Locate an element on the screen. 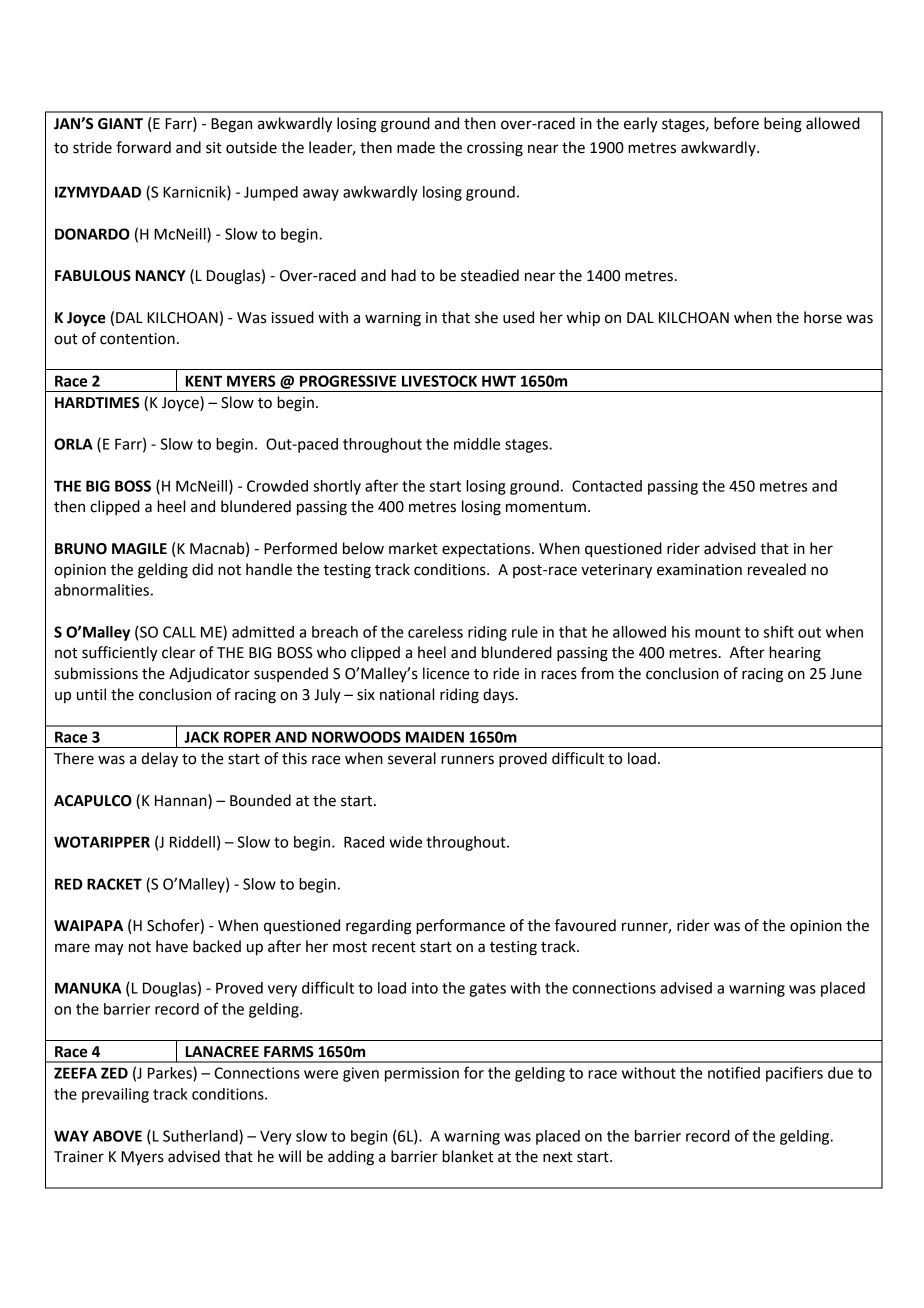 This screenshot has width=924, height=1308. careless is located at coordinates (435, 632).
